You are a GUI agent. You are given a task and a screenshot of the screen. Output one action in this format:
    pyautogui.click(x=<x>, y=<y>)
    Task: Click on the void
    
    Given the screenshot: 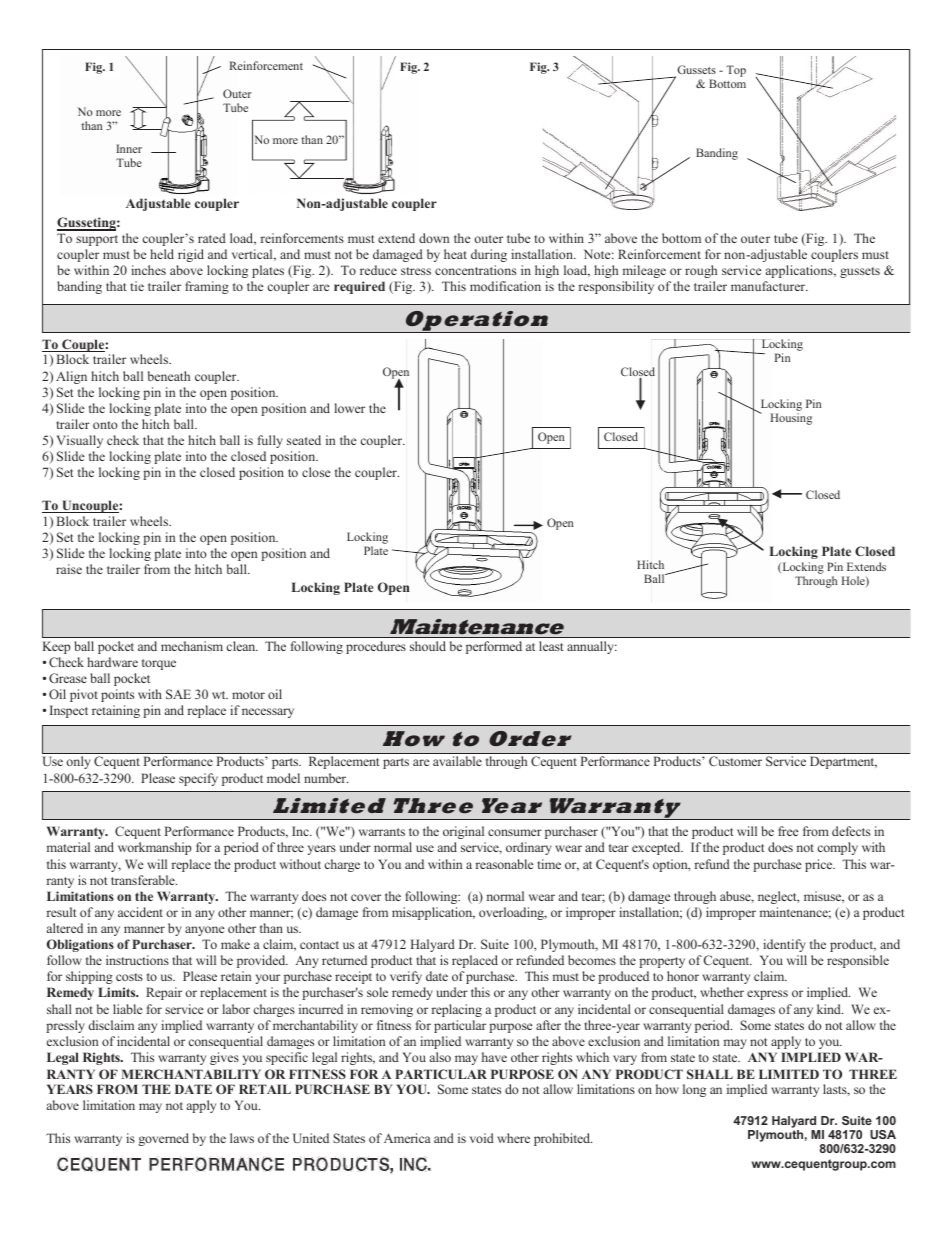 What is the action you would take?
    pyautogui.click(x=482, y=1138)
